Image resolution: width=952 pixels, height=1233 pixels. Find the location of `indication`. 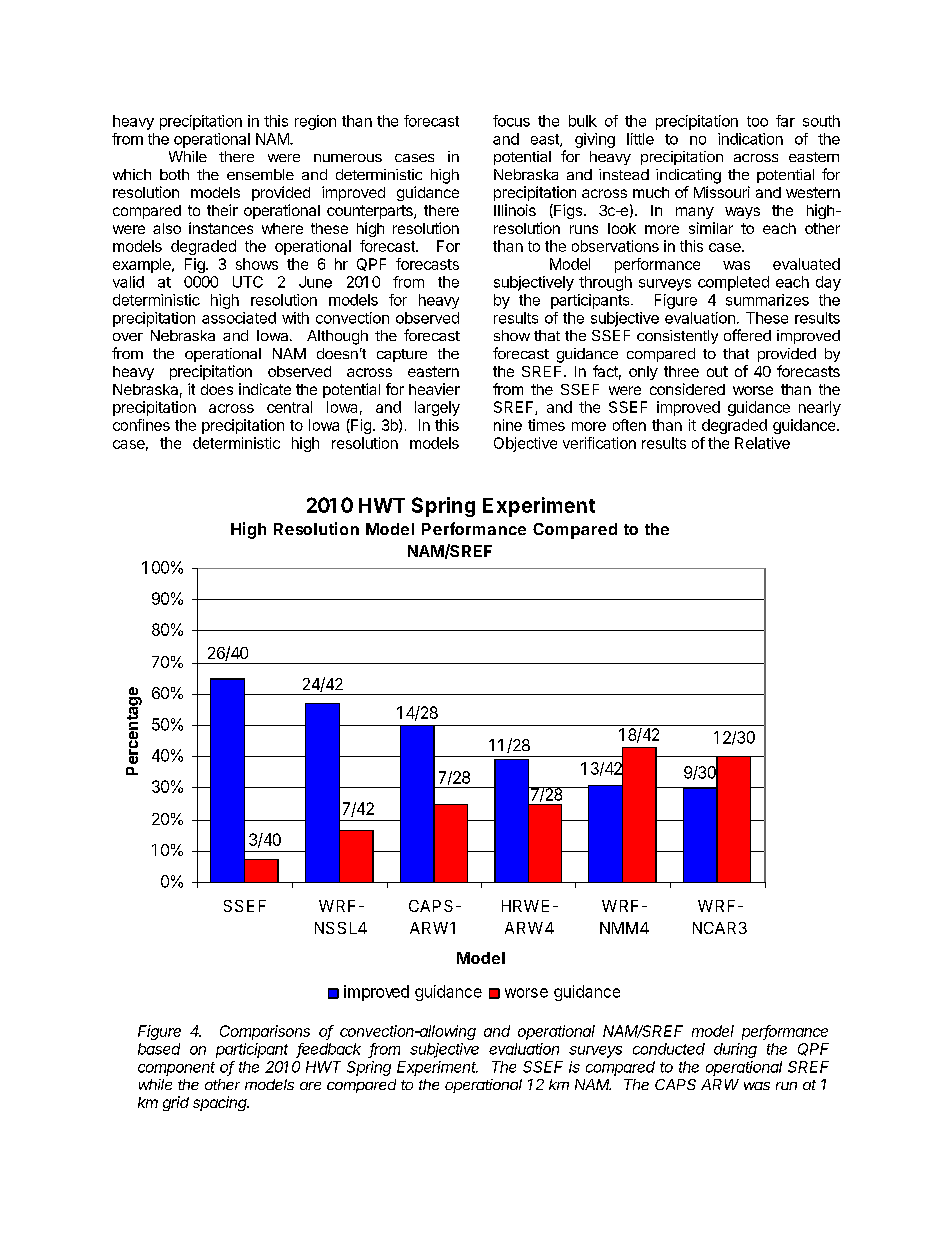

indication is located at coordinates (750, 139).
